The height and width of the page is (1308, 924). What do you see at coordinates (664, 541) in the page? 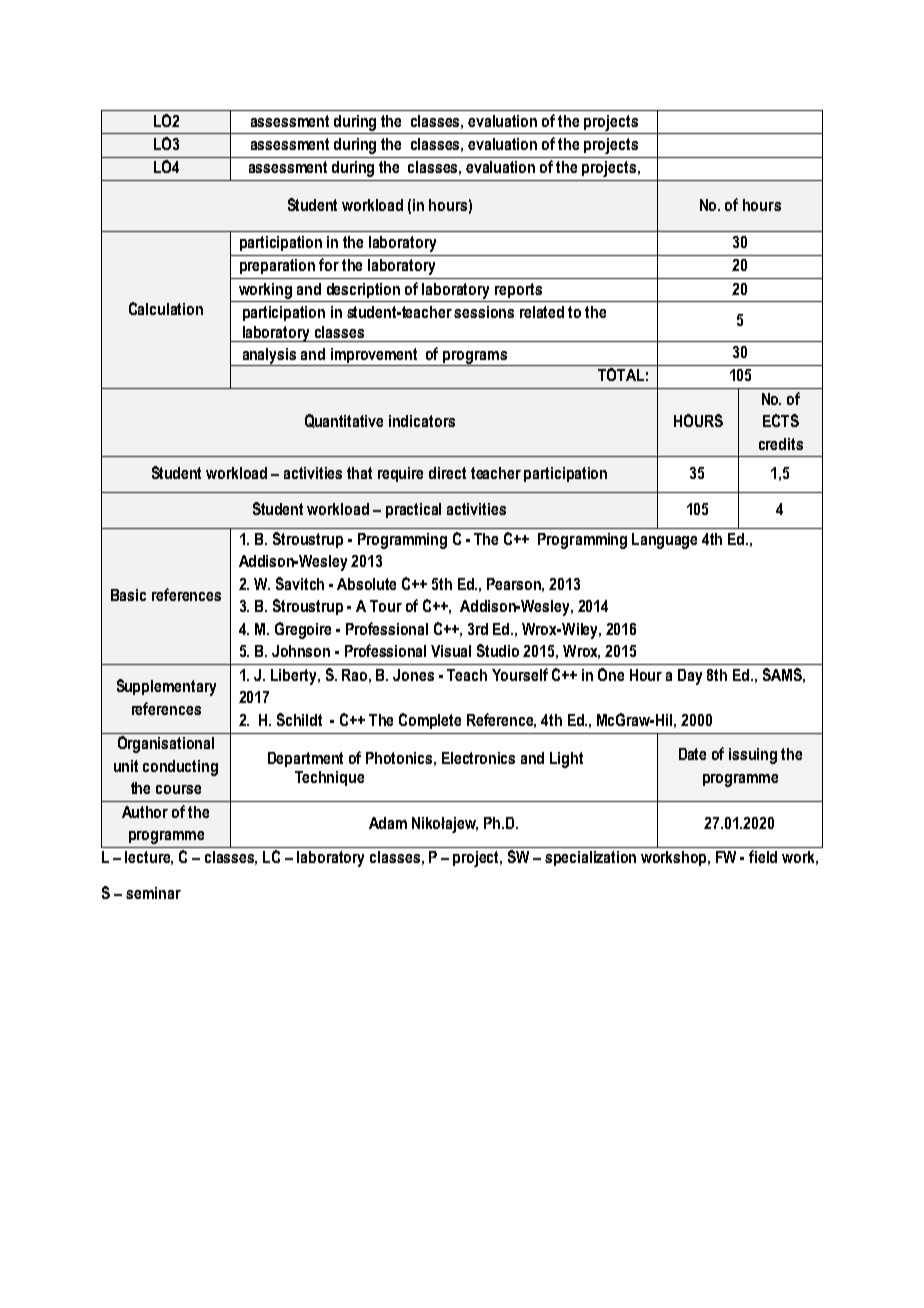
I see `Language` at bounding box center [664, 541].
